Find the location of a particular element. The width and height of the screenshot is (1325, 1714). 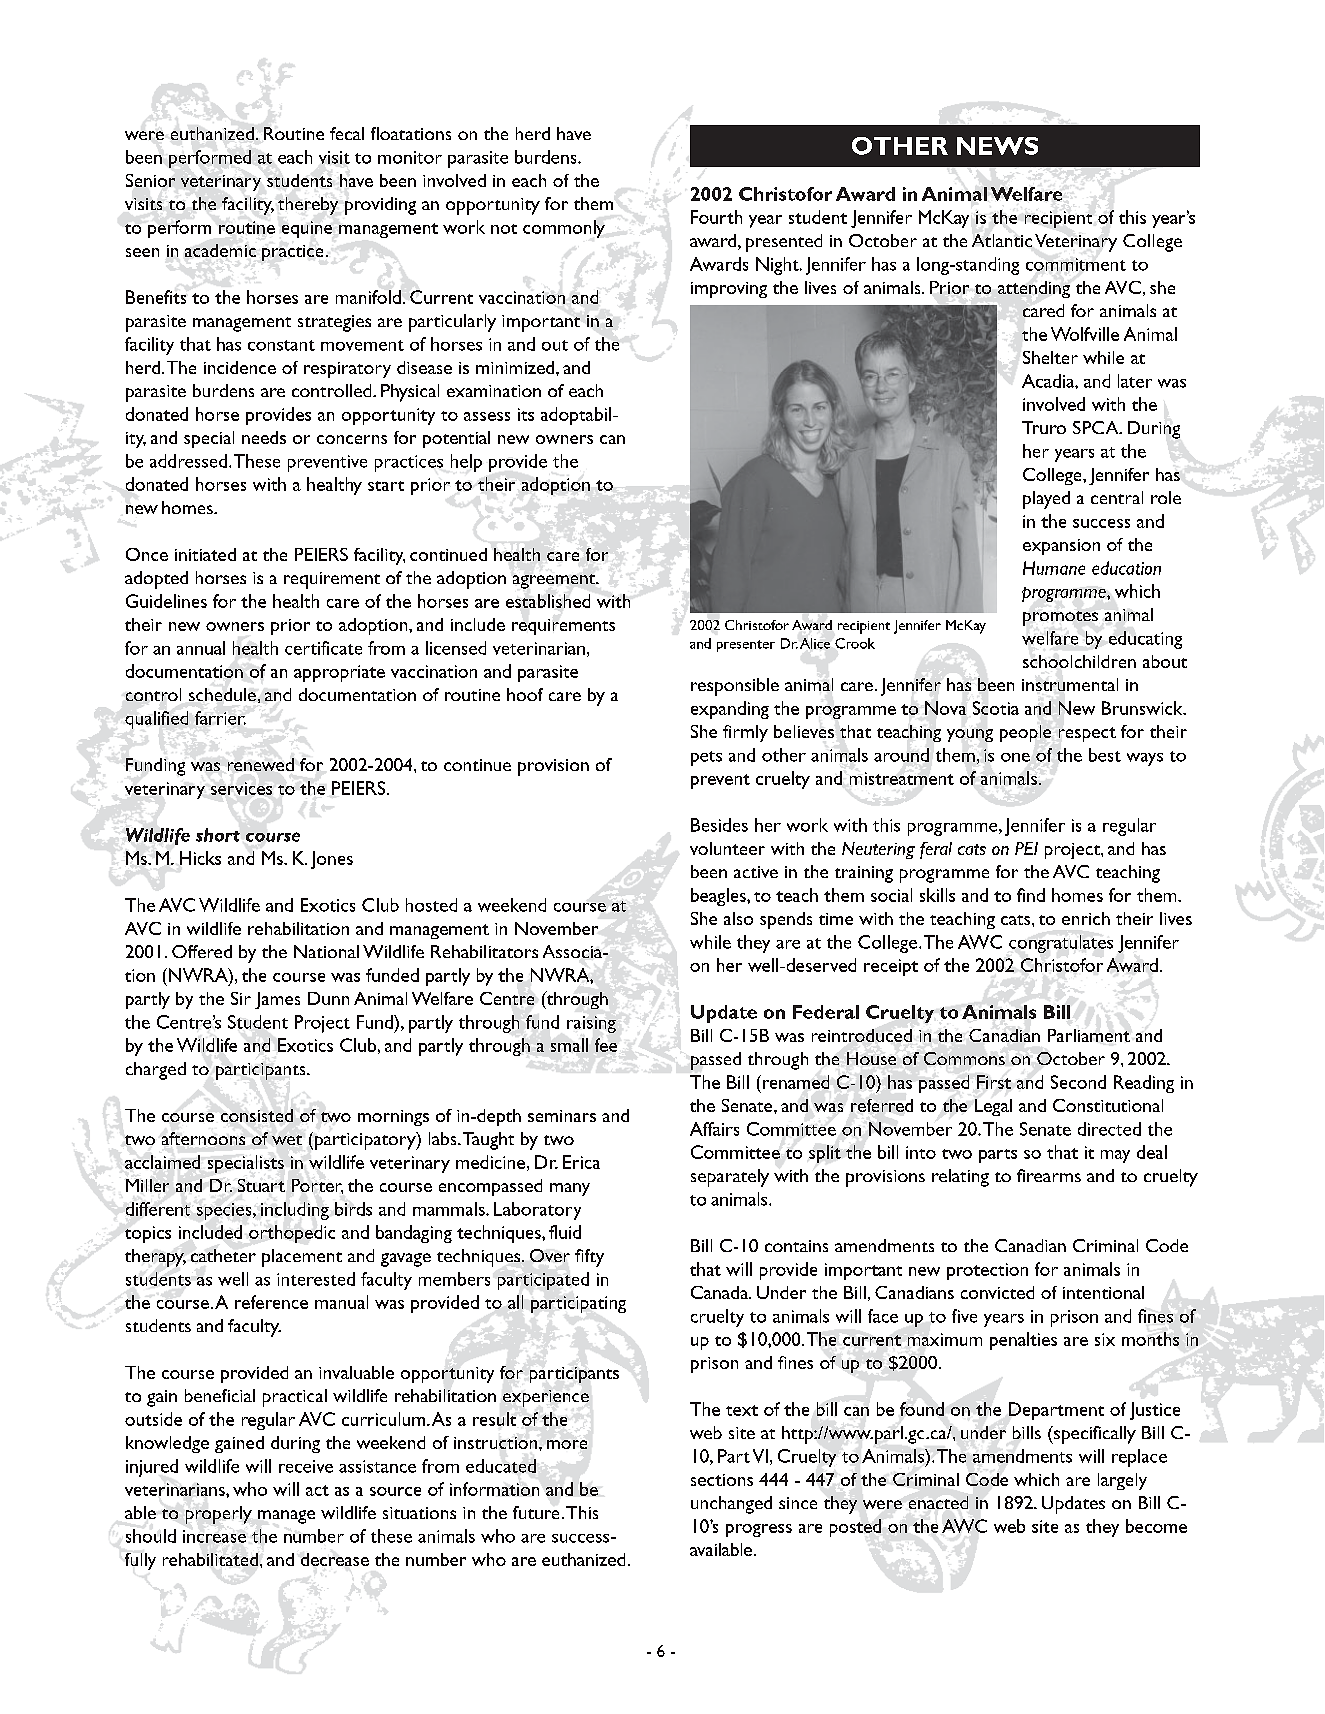

find is located at coordinates (1031, 895).
